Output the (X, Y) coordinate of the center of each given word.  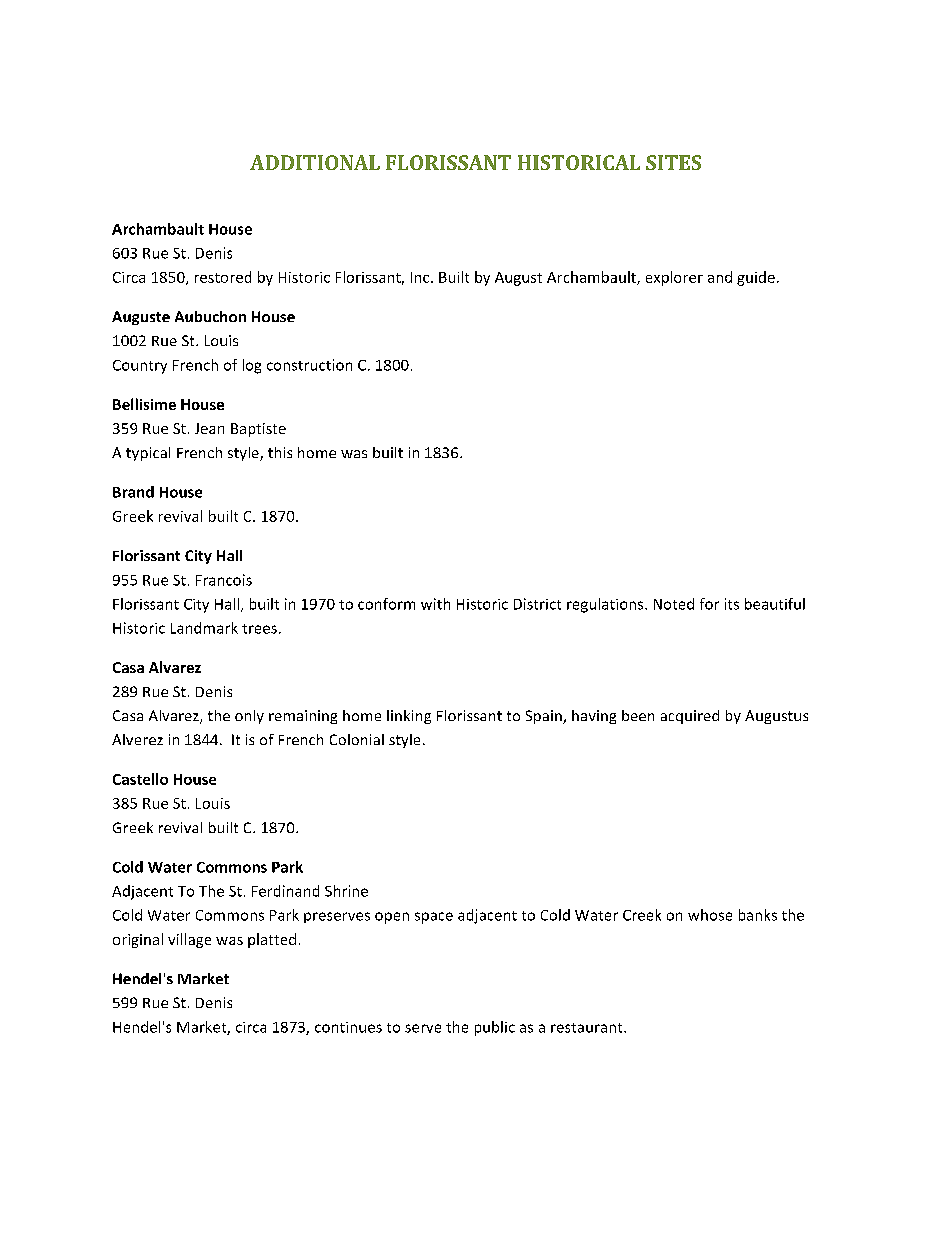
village (189, 940)
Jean (209, 428)
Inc (421, 277)
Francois (224, 580)
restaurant (588, 1028)
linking (409, 717)
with (435, 604)
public (495, 1028)
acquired (690, 717)
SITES (673, 162)
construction (309, 365)
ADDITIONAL (315, 162)
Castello (140, 779)
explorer (674, 278)
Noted (674, 604)
